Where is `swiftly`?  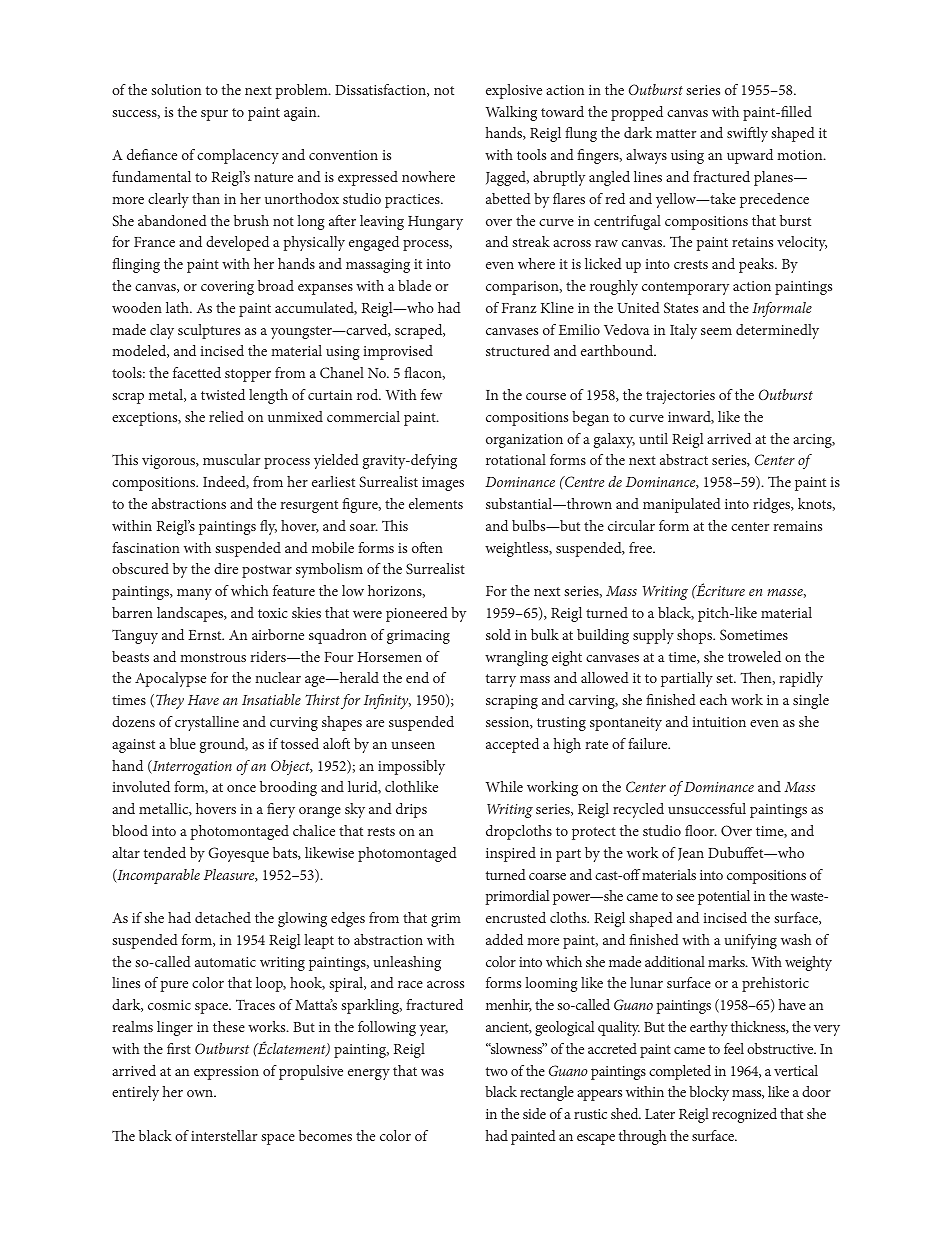 swiftly is located at coordinates (747, 134).
